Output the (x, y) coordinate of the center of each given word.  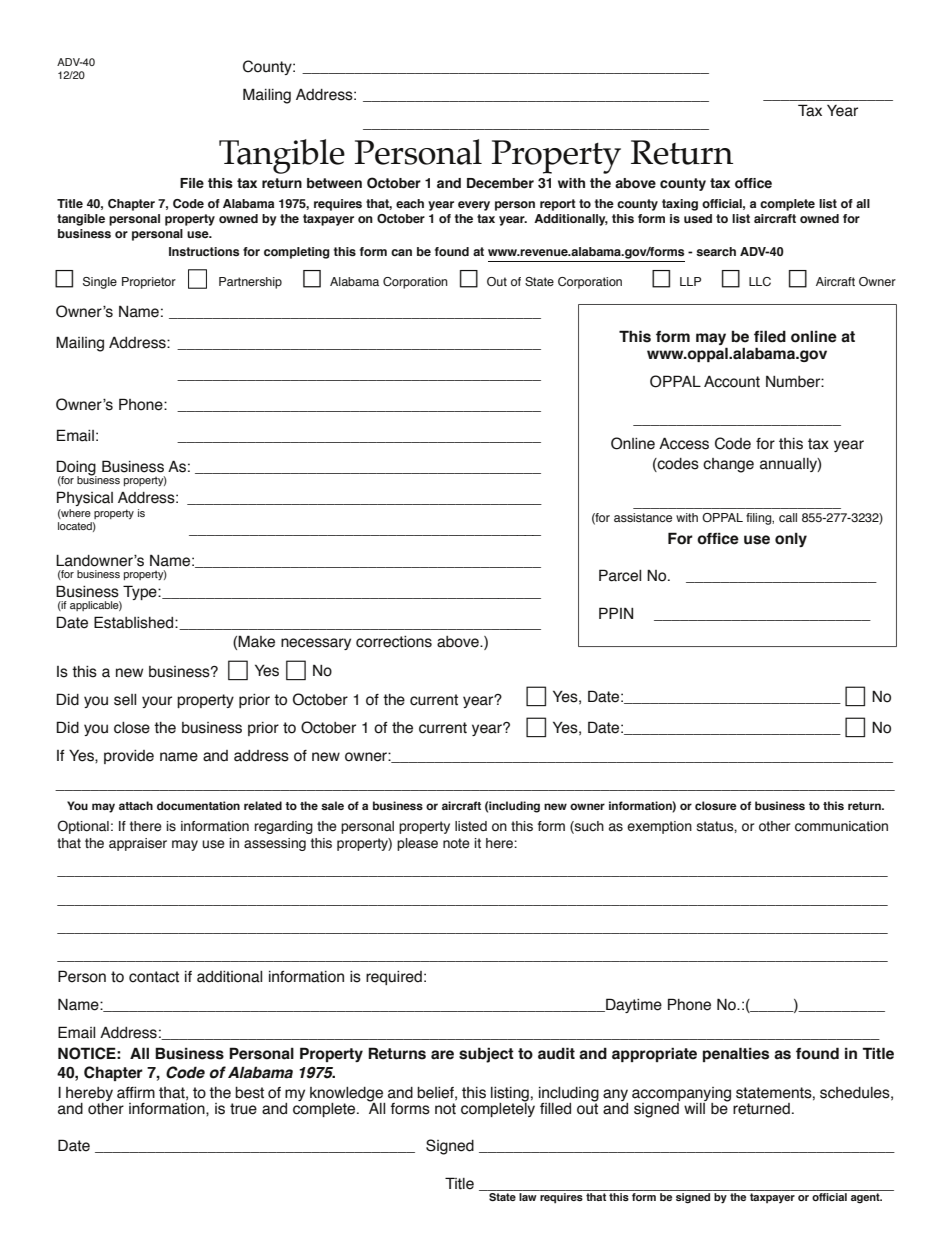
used (698, 218)
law (528, 1195)
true (243, 1109)
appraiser (138, 844)
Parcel (620, 575)
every (474, 206)
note (456, 843)
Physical (85, 498)
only (791, 539)
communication (841, 826)
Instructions (204, 251)
